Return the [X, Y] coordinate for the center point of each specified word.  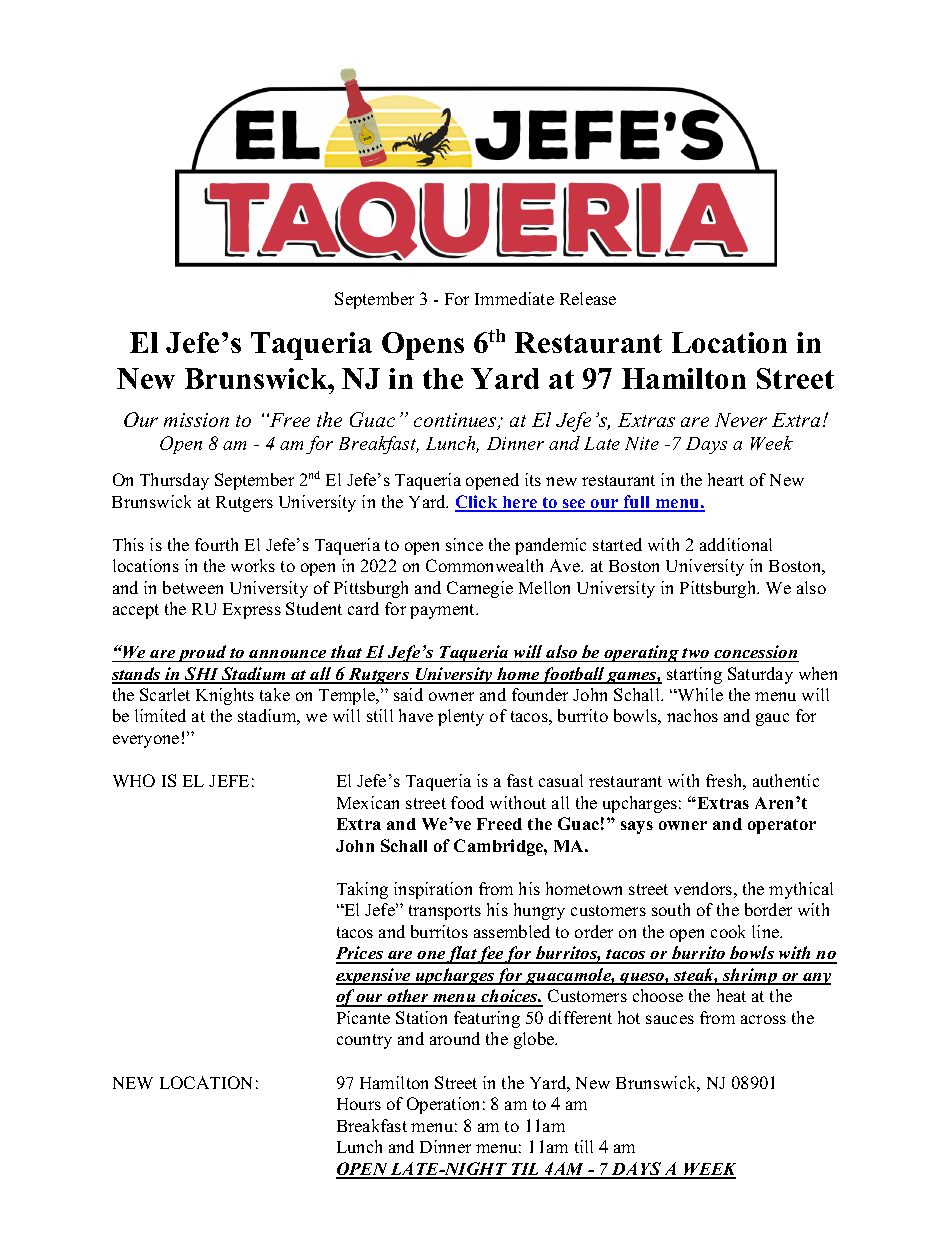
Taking [362, 890]
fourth [216, 544]
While [699, 694]
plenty [461, 717]
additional [736, 544]
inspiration [433, 890]
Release [588, 298]
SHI [202, 675]
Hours [359, 1104]
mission [196, 420]
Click [477, 503]
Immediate [514, 298]
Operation [443, 1105]
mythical [801, 890]
